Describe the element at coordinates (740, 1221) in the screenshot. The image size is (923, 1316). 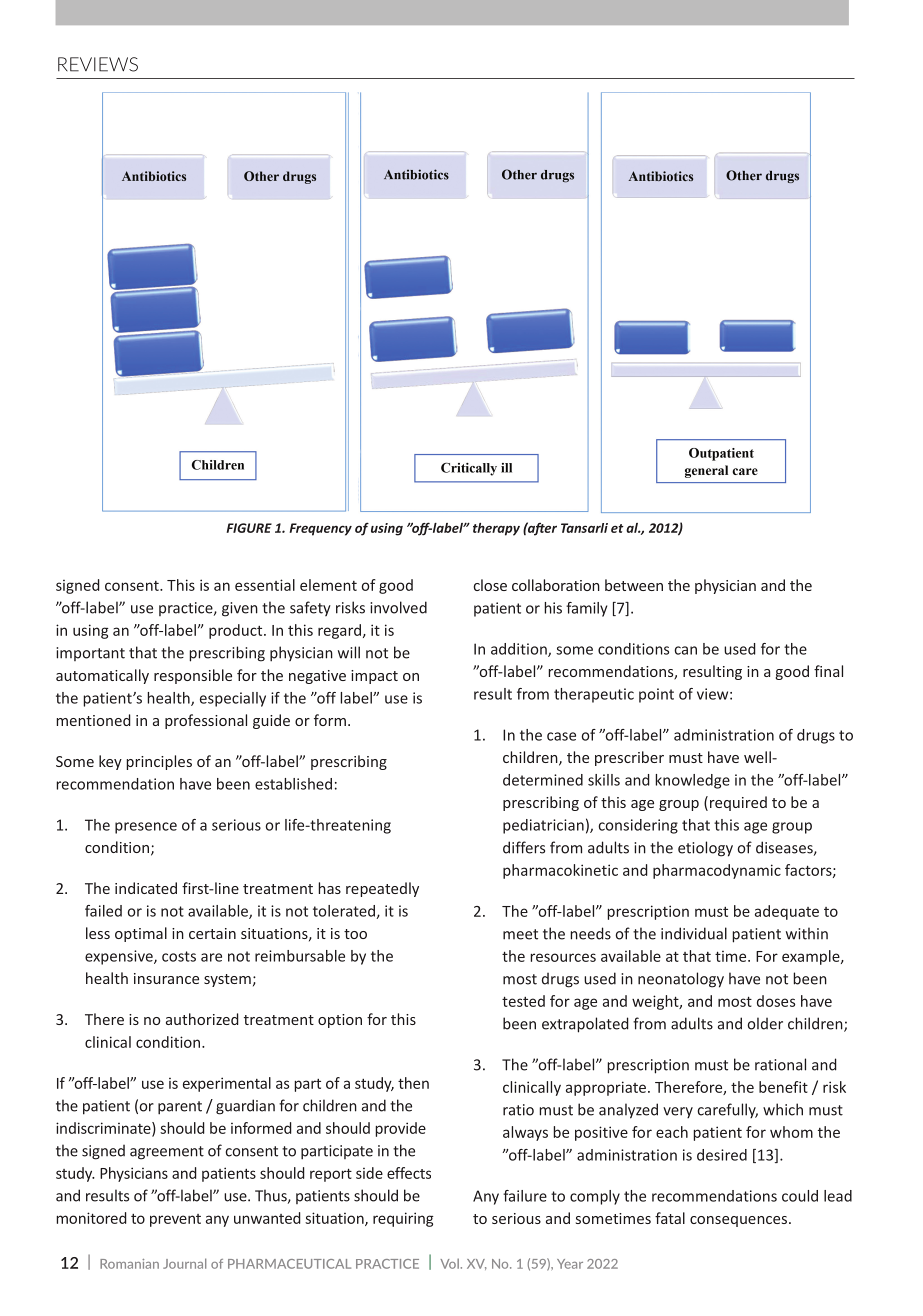
I see `consequences` at that location.
